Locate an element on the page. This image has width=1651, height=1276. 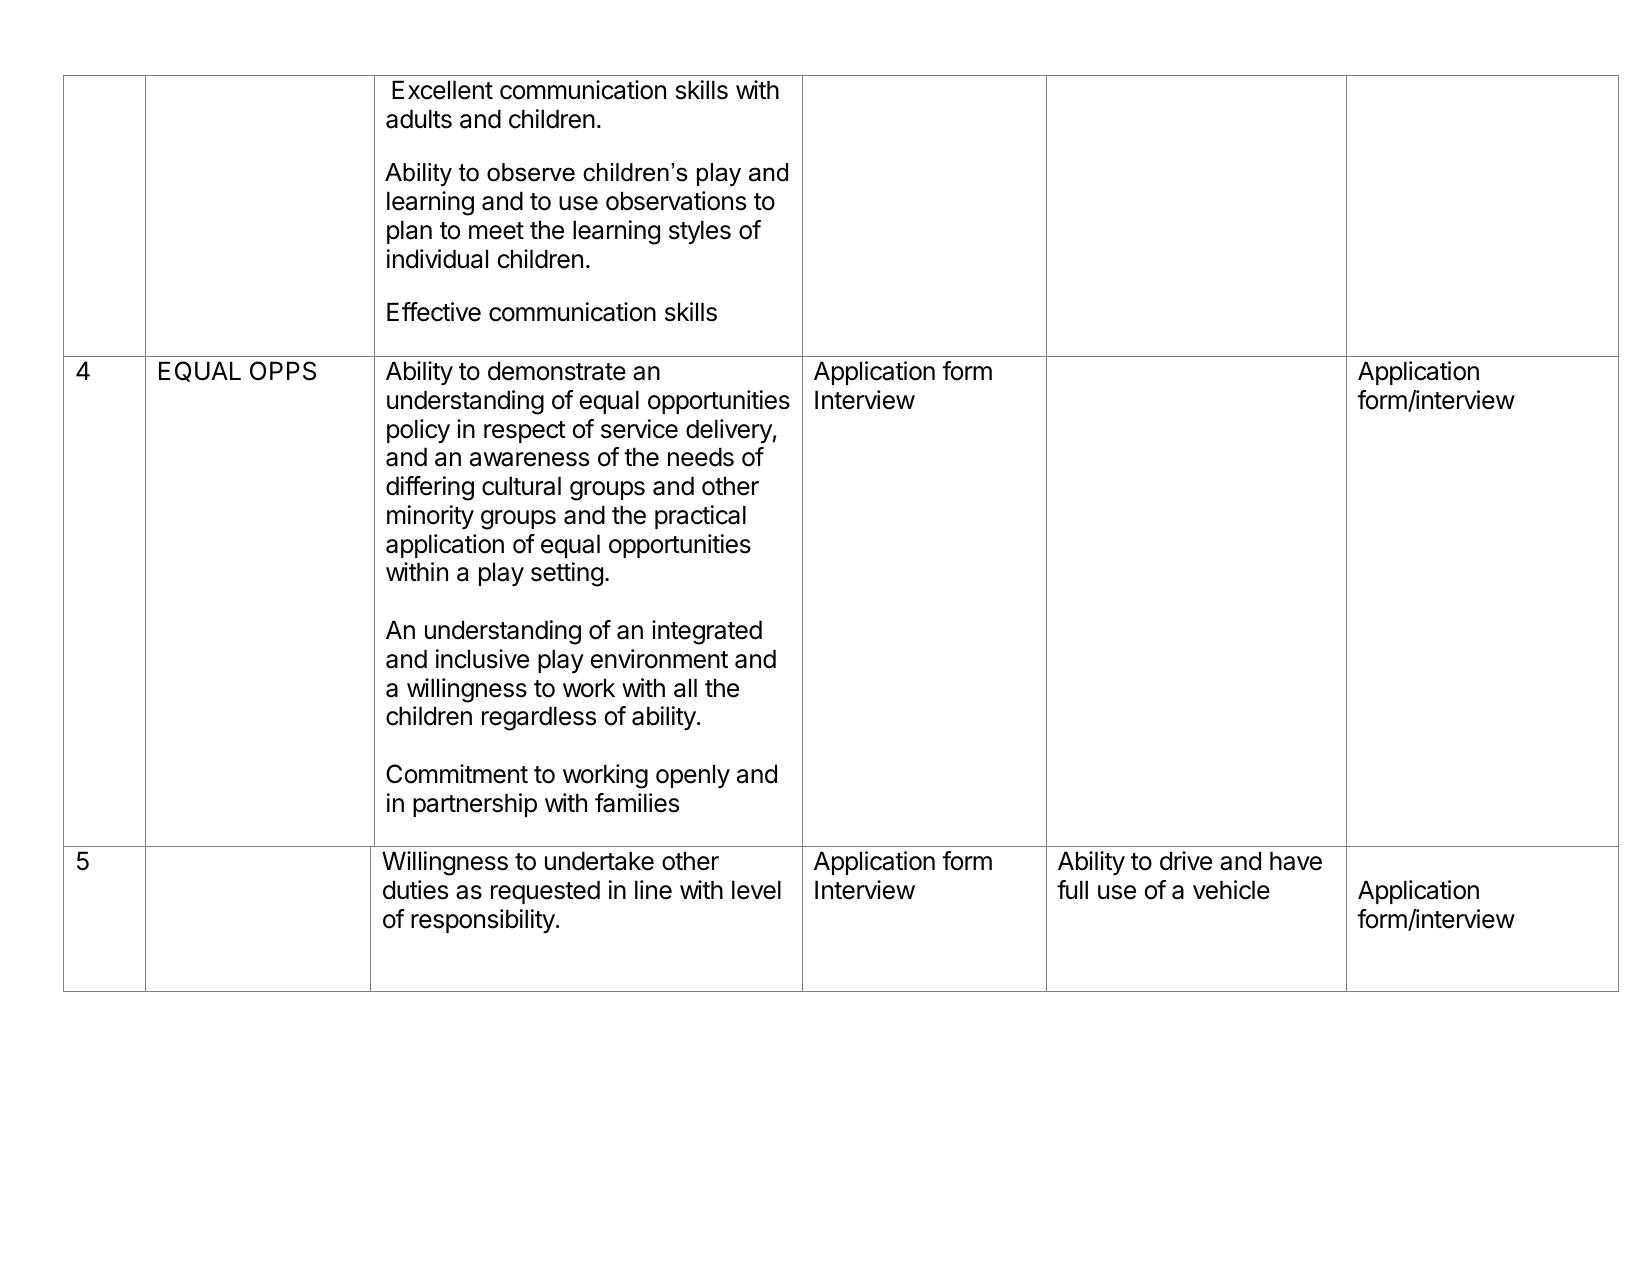
observations is located at coordinates (676, 201).
